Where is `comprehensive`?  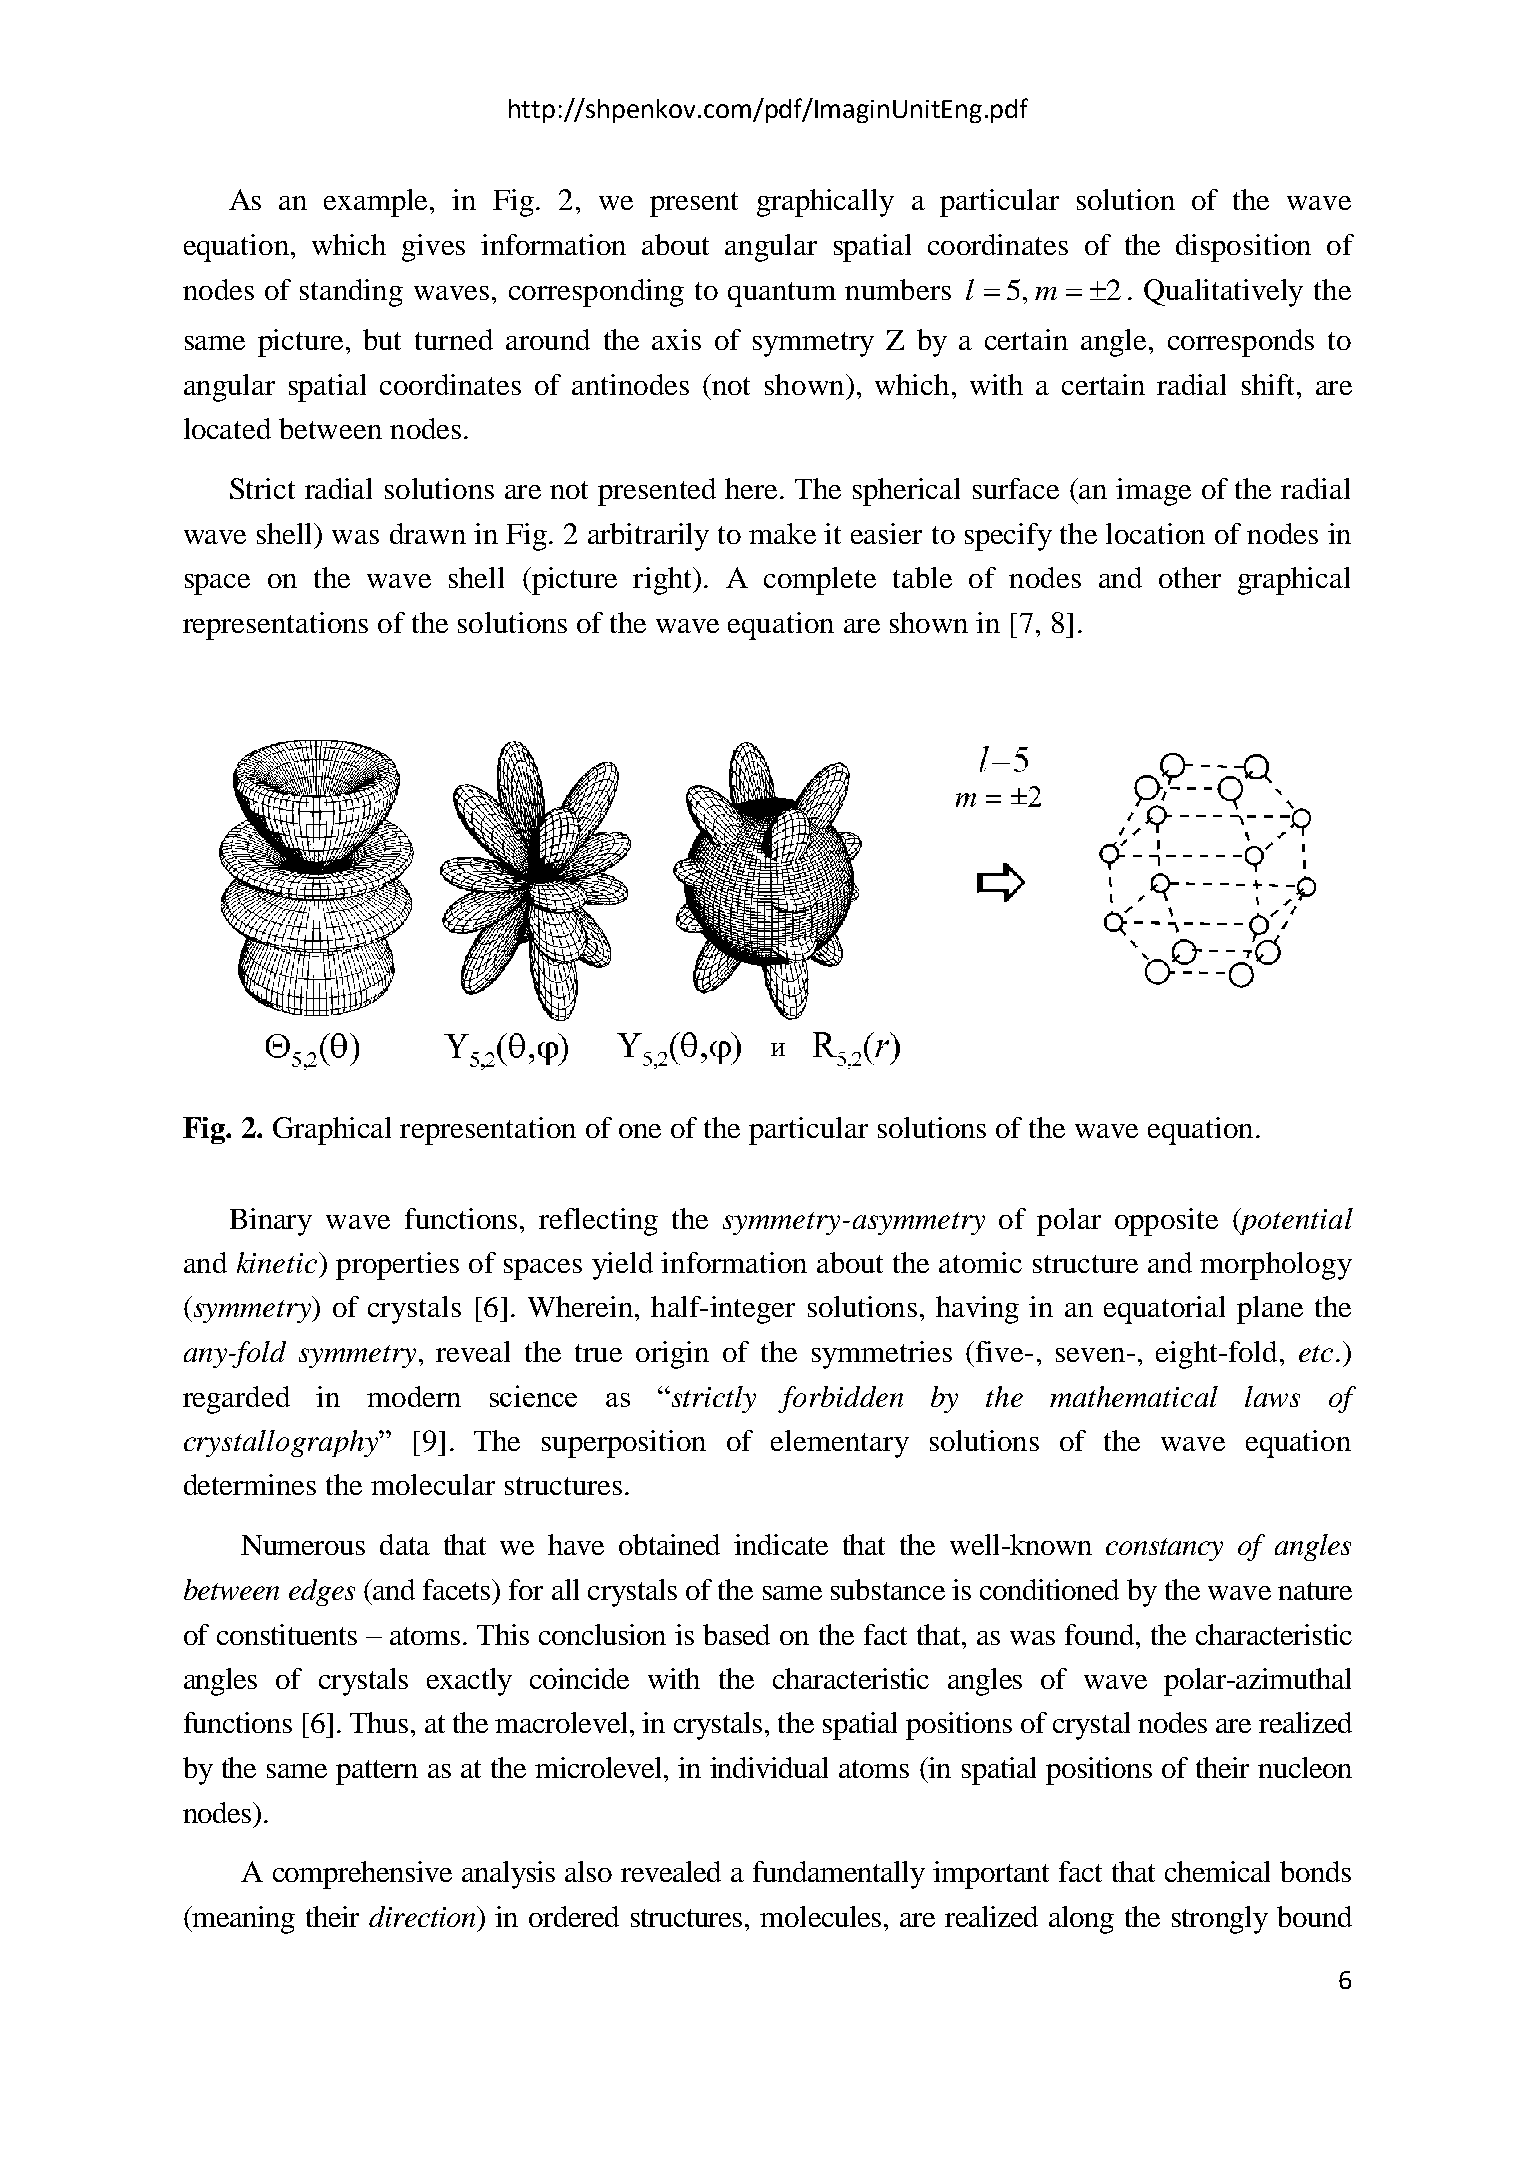
comprehensive is located at coordinates (362, 1875).
